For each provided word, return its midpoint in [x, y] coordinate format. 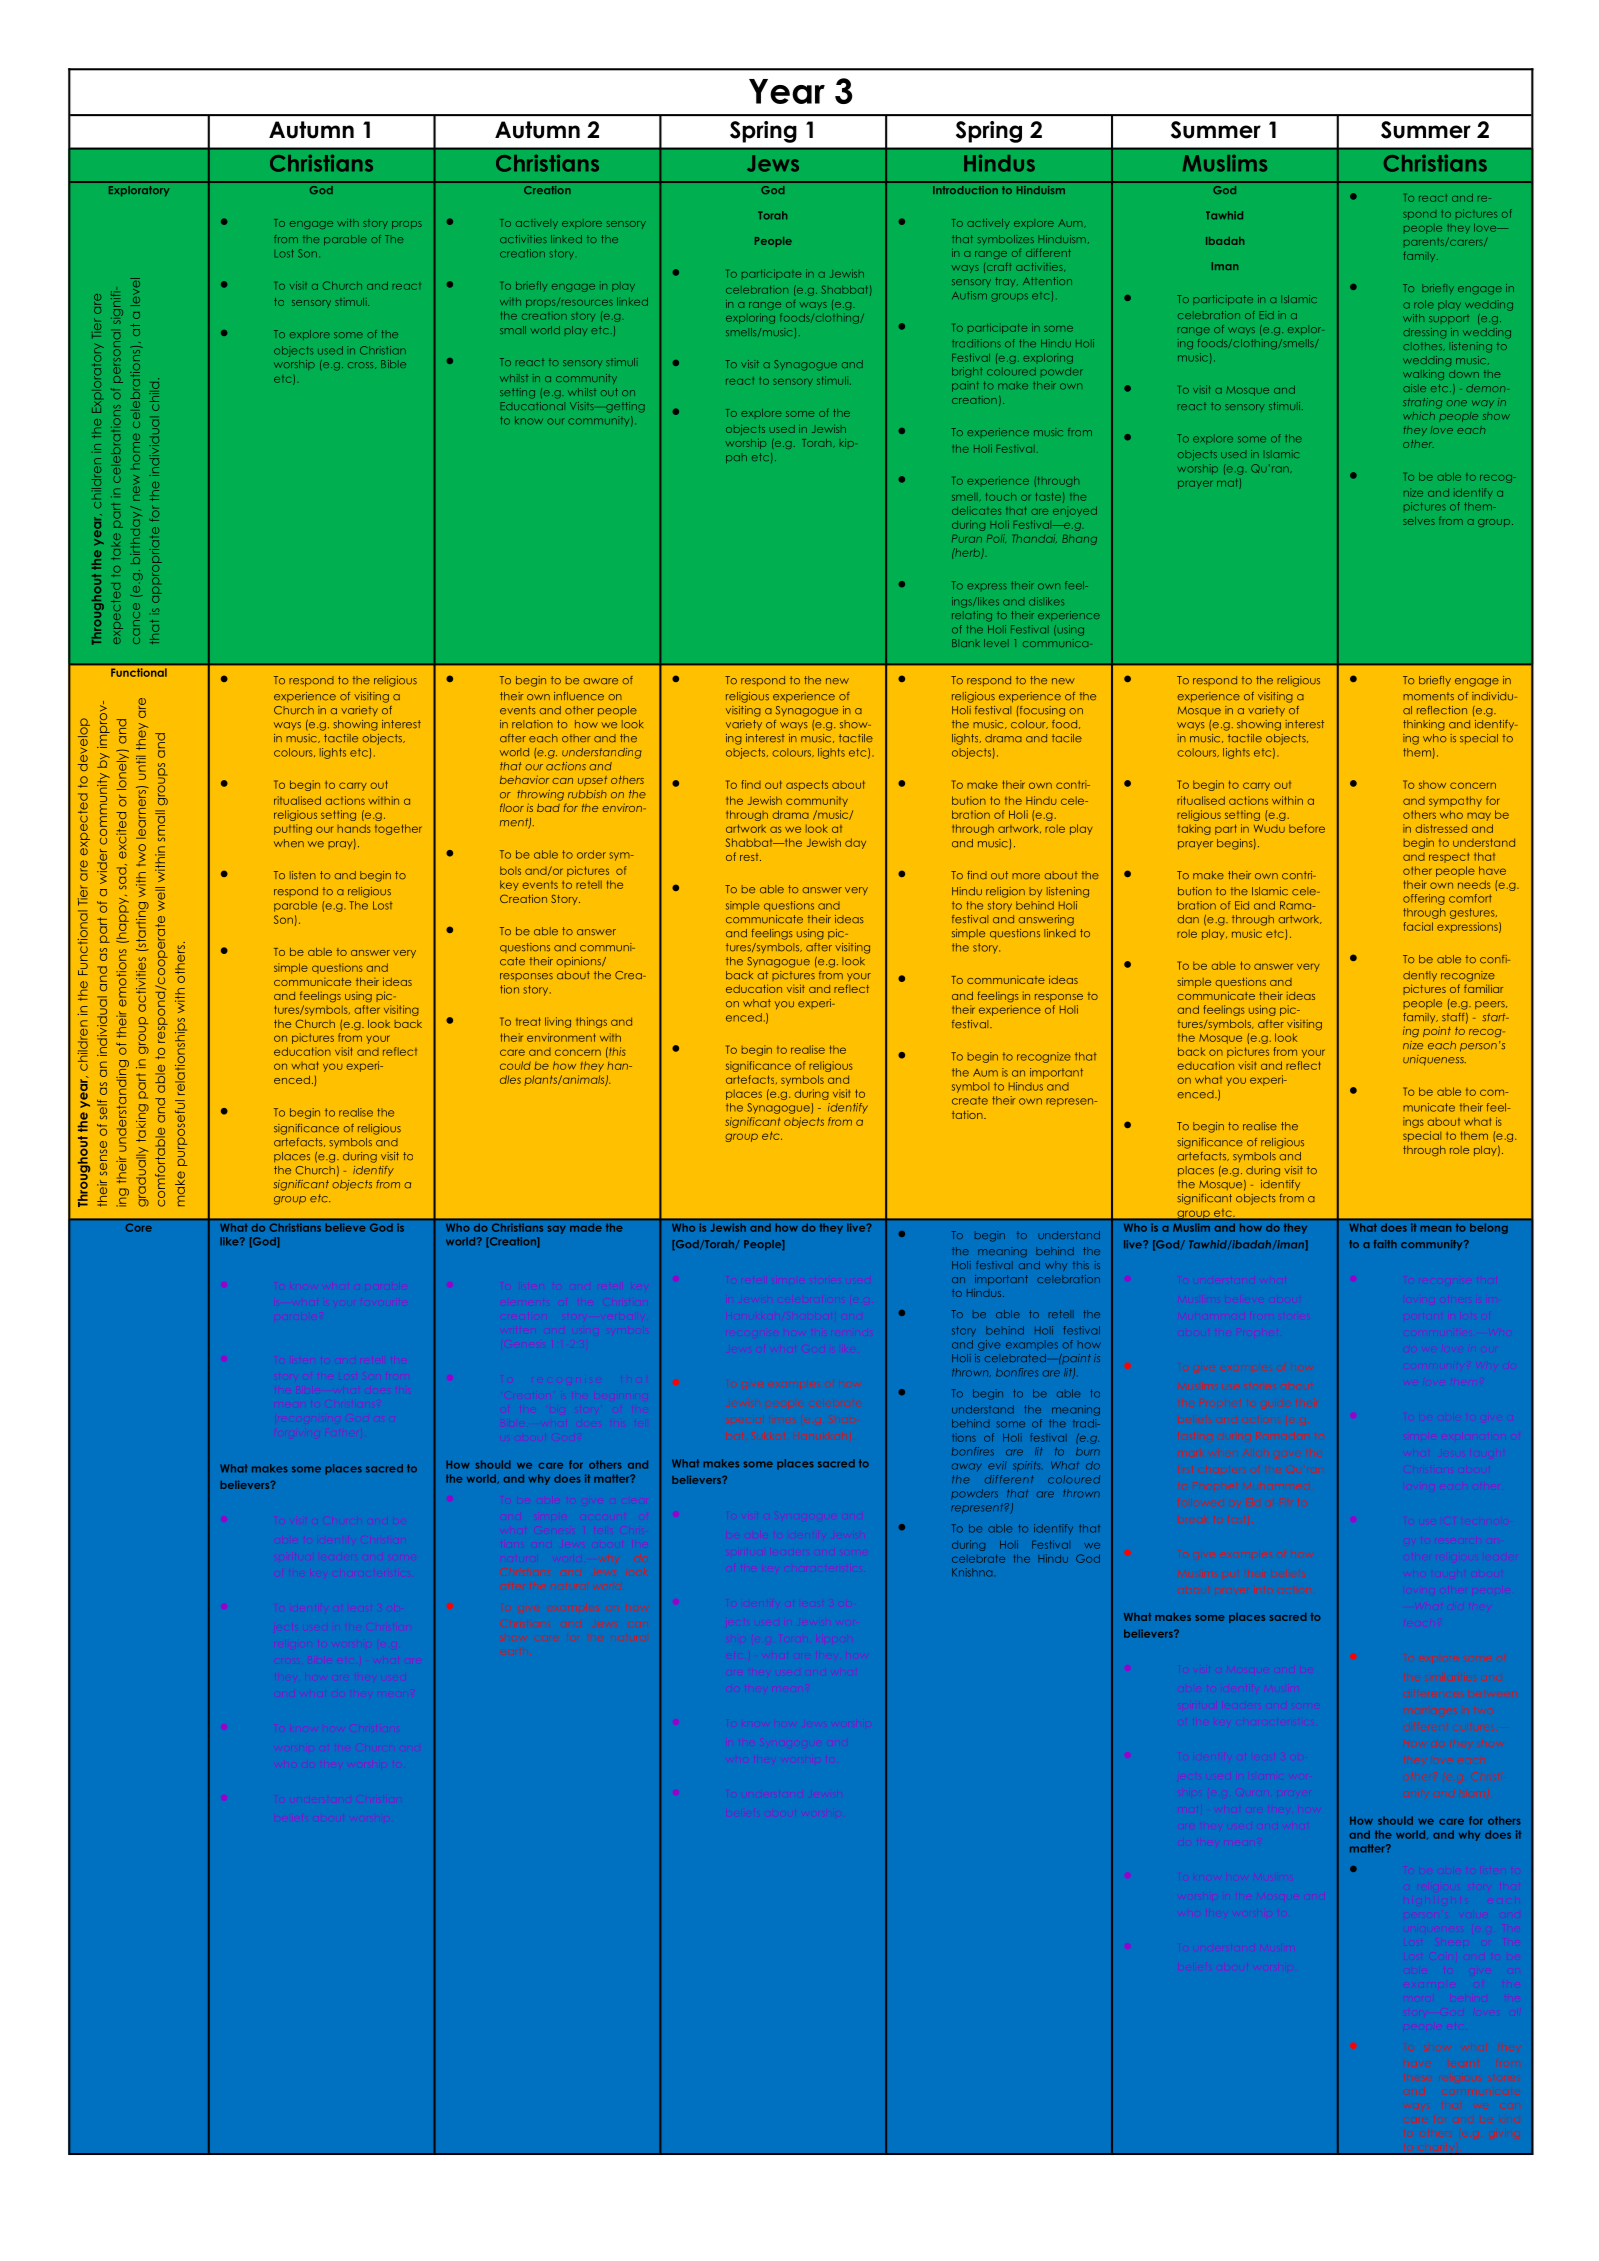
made [586, 1228]
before [1307, 828]
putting [293, 829]
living [558, 1022]
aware [600, 681]
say [557, 1230]
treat [528, 1021]
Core [139, 1228]
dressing [1424, 333]
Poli [996, 538]
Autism [969, 295]
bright [967, 372]
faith [1385, 1244]
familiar [1483, 988]
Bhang [1080, 540]
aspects [807, 785]
